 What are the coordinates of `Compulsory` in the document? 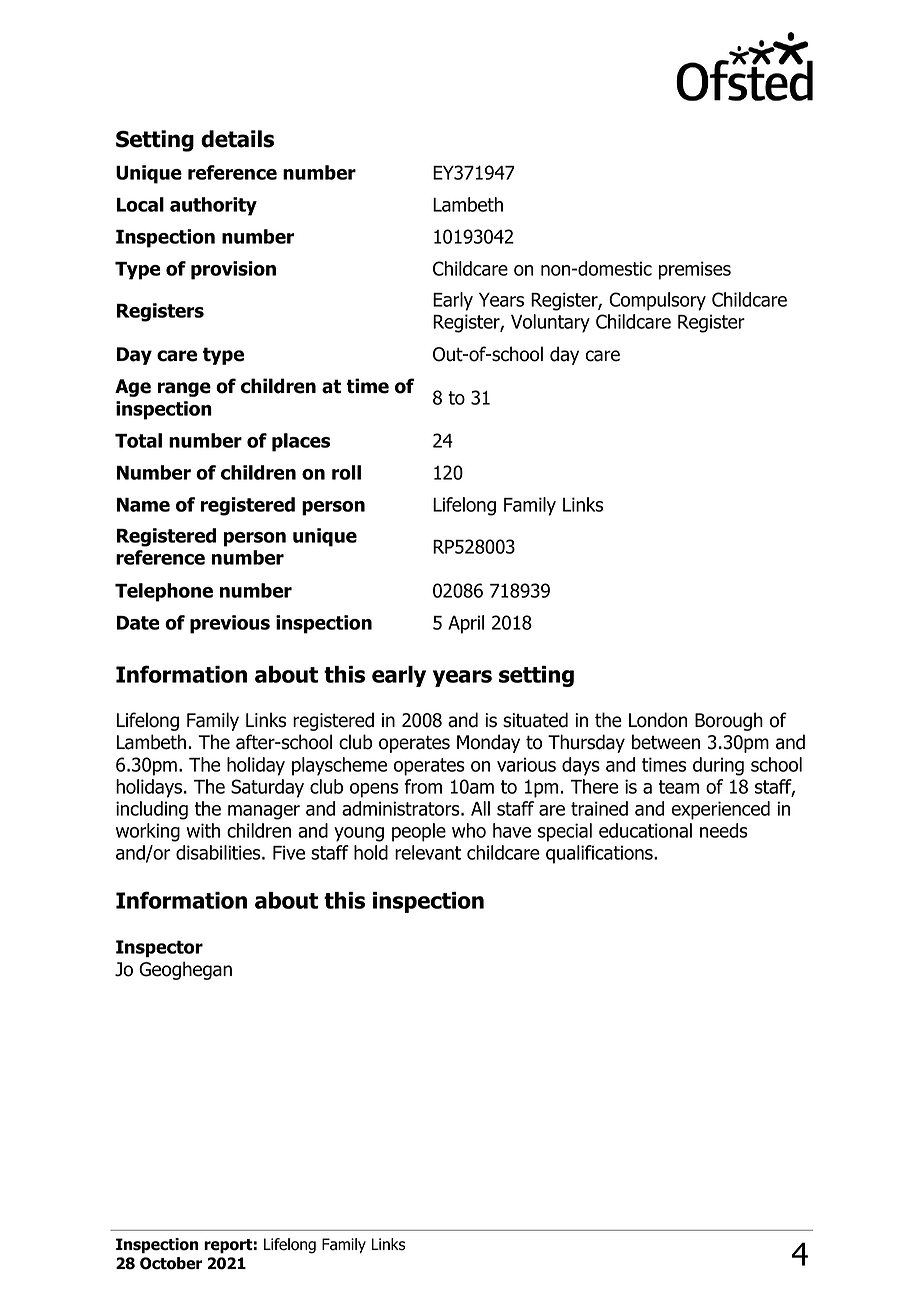 It's located at (657, 301).
